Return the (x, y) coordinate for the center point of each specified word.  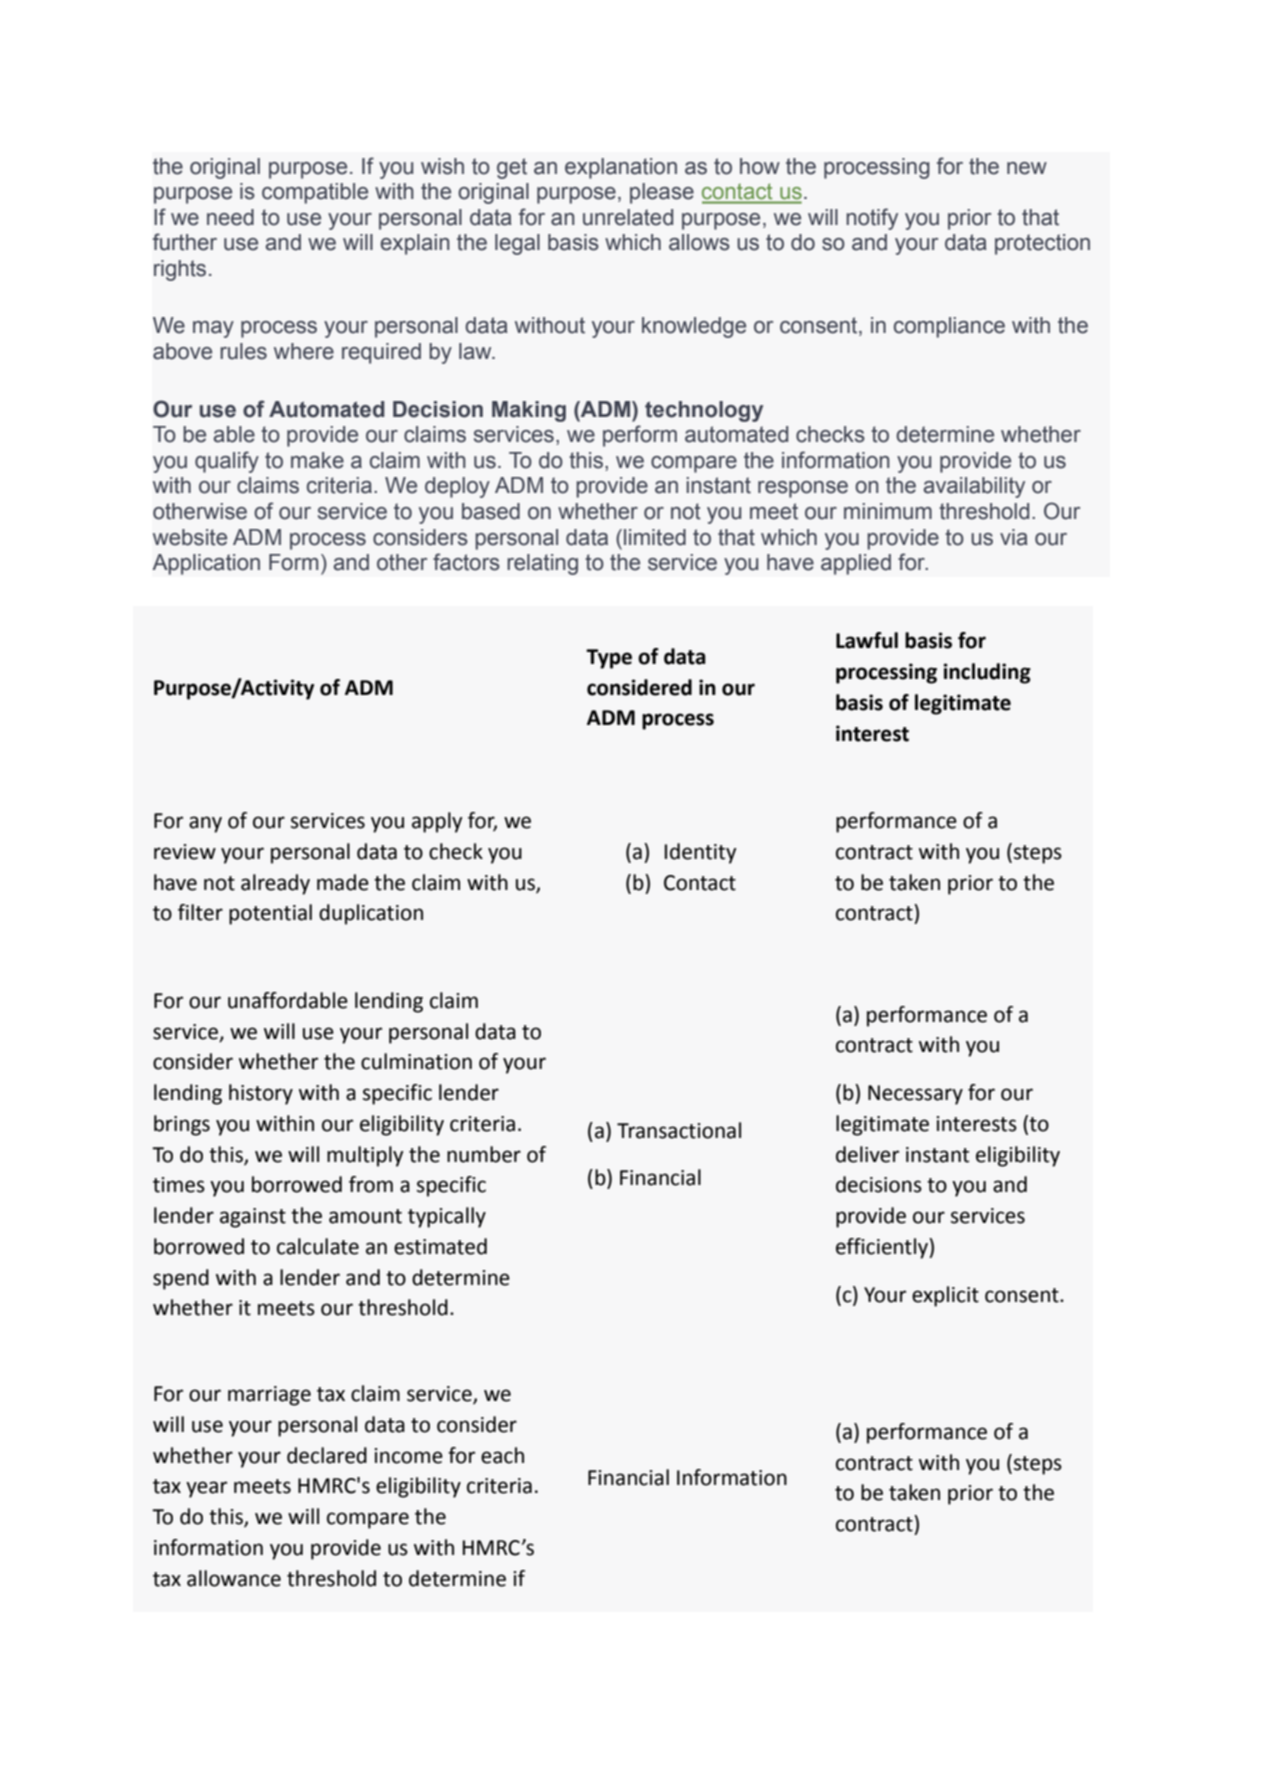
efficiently (883, 1248)
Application (206, 564)
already (275, 884)
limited (655, 537)
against (253, 1218)
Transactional (679, 1130)
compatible (315, 193)
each (502, 1455)
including (987, 673)
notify (872, 219)
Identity (700, 853)
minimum (888, 511)
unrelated (628, 217)
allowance (234, 1578)
